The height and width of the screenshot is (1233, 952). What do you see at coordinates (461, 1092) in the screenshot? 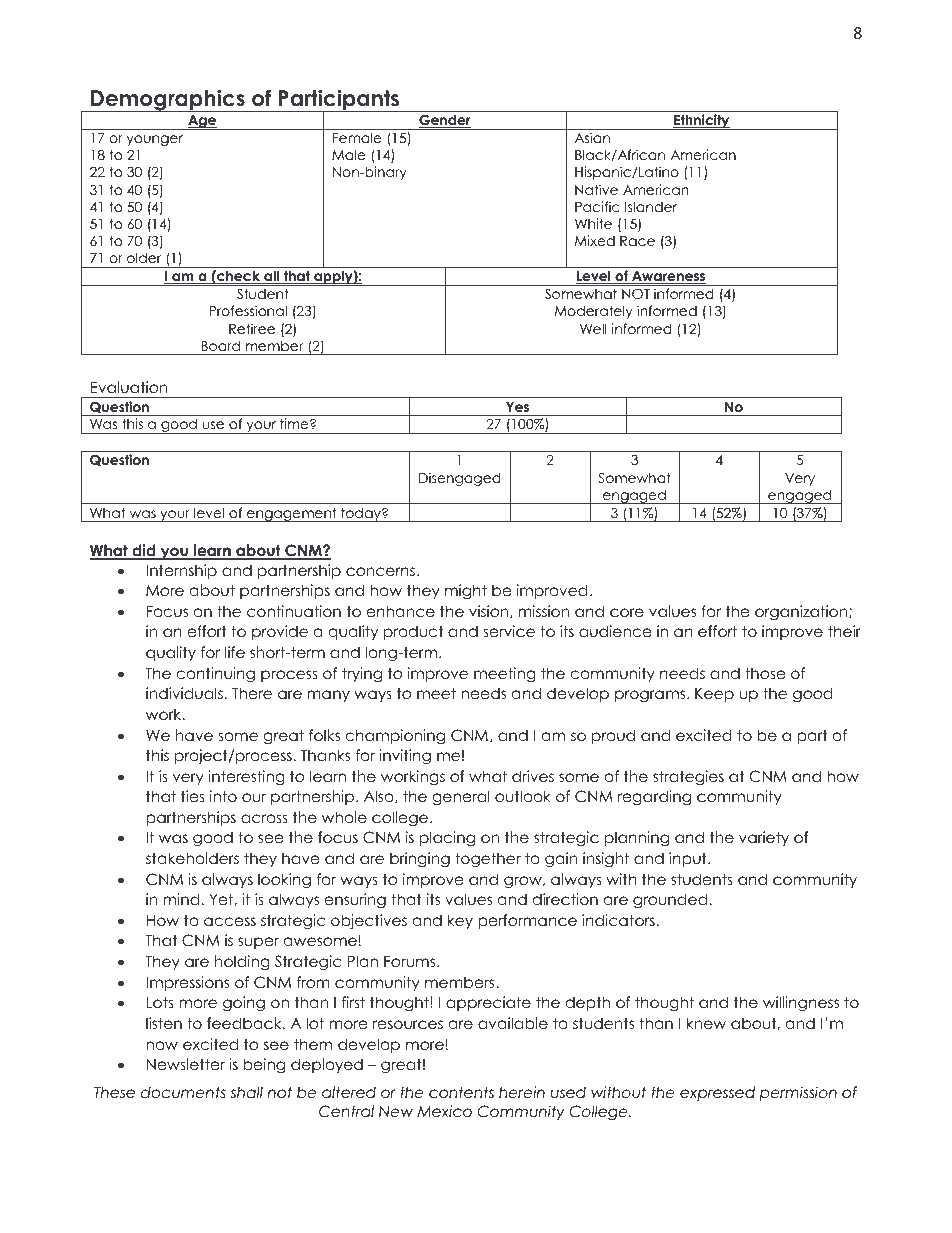
I see `contents` at bounding box center [461, 1092].
